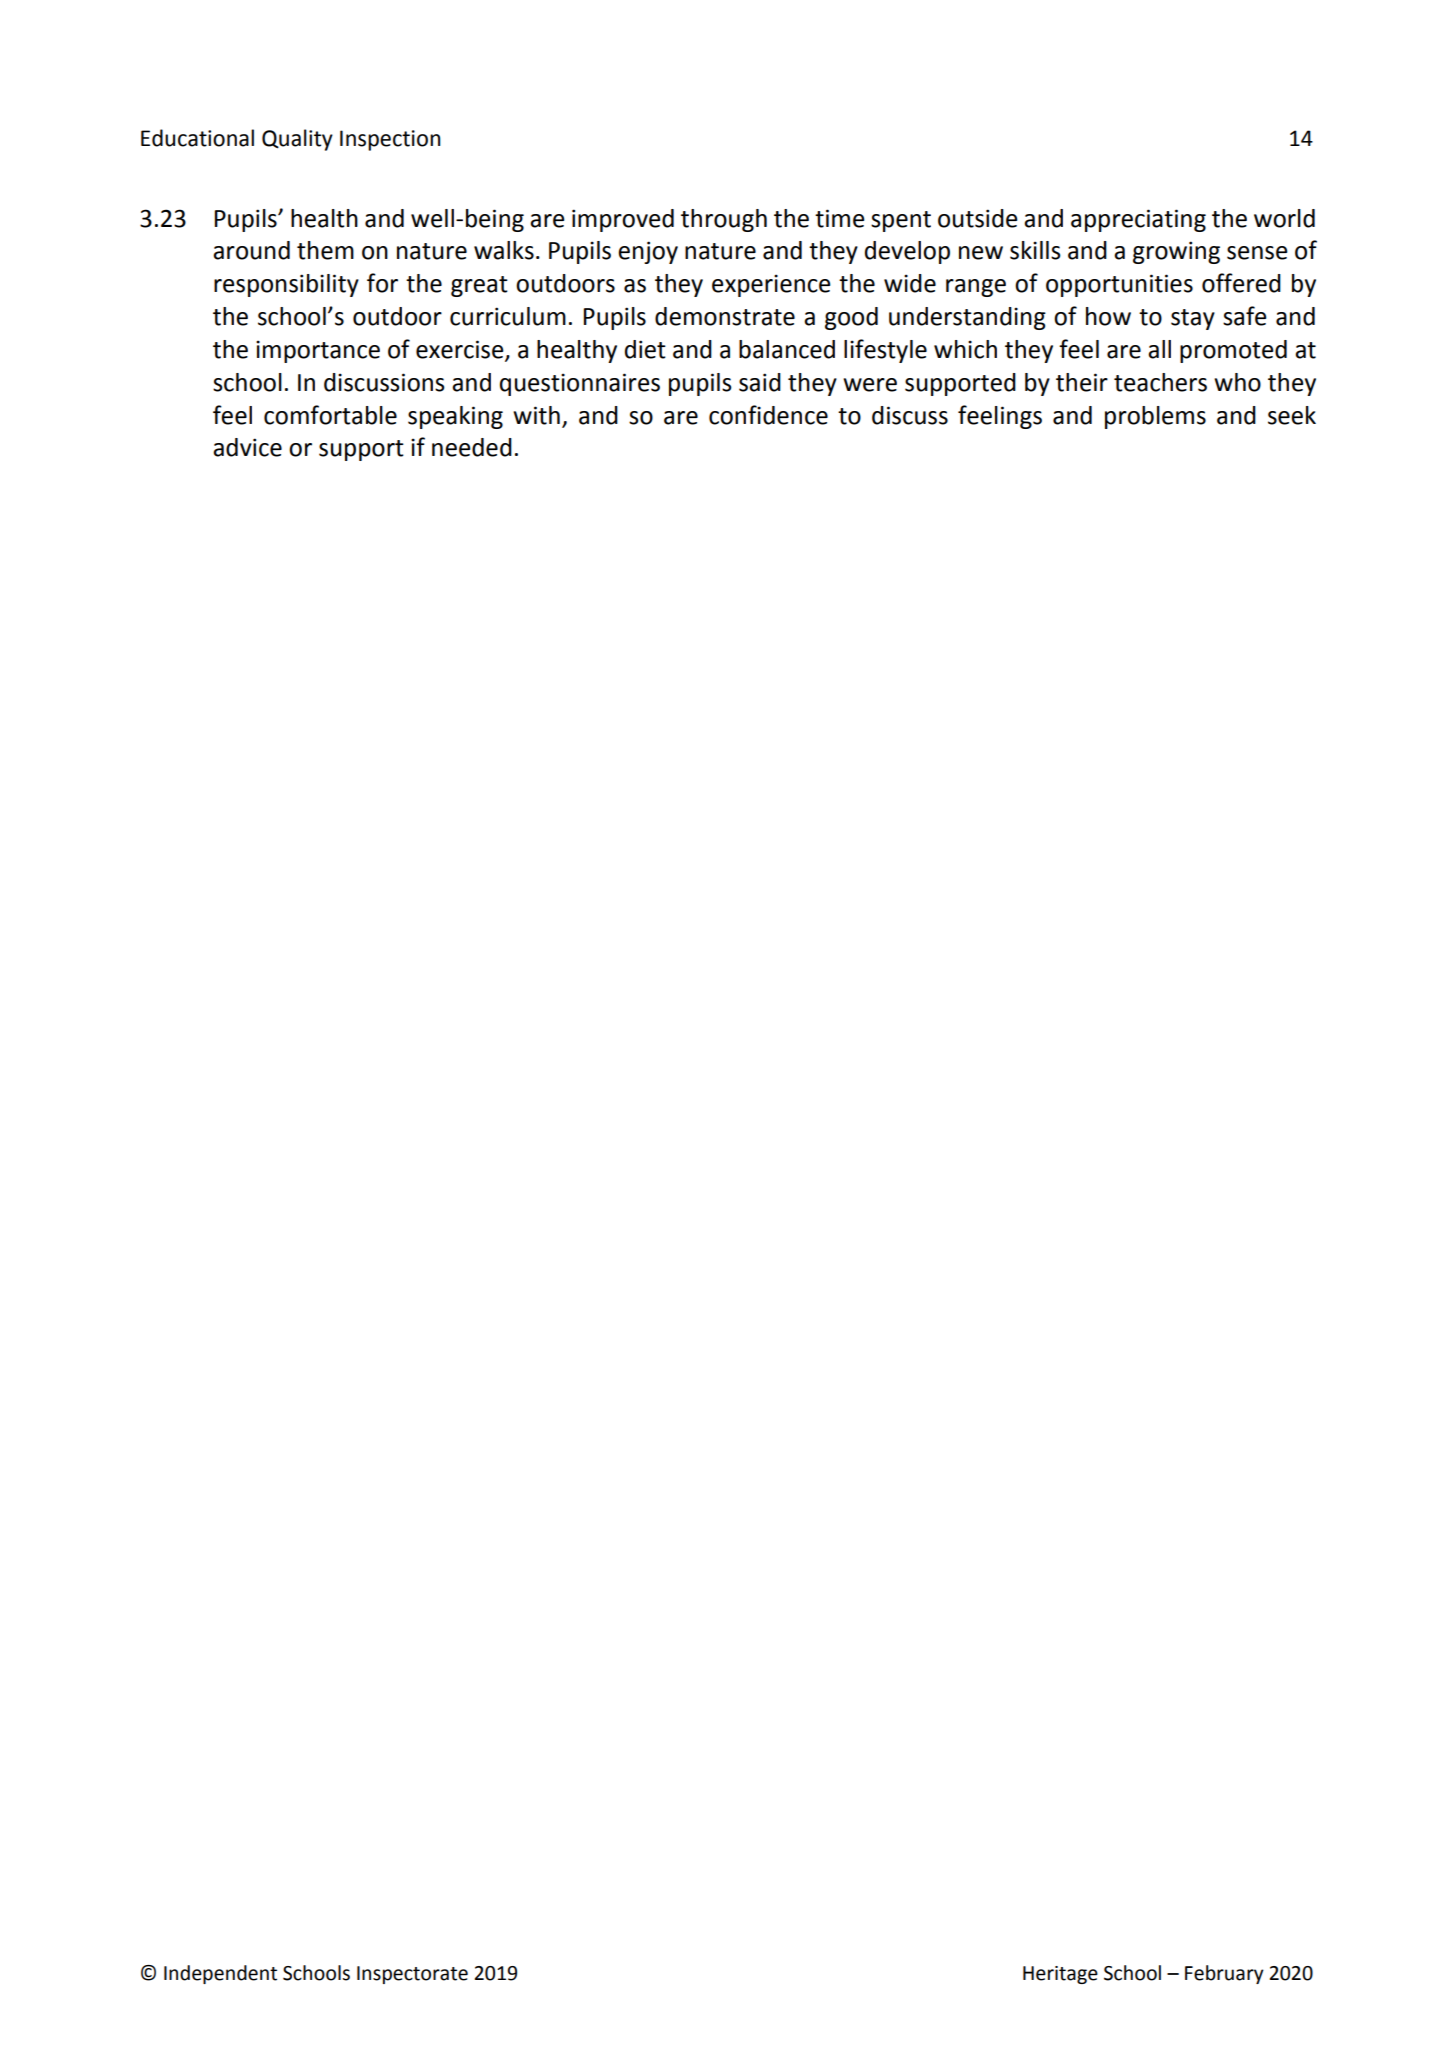 The width and height of the screenshot is (1456, 2059). Describe the element at coordinates (724, 220) in the screenshot. I see `through` at that location.
